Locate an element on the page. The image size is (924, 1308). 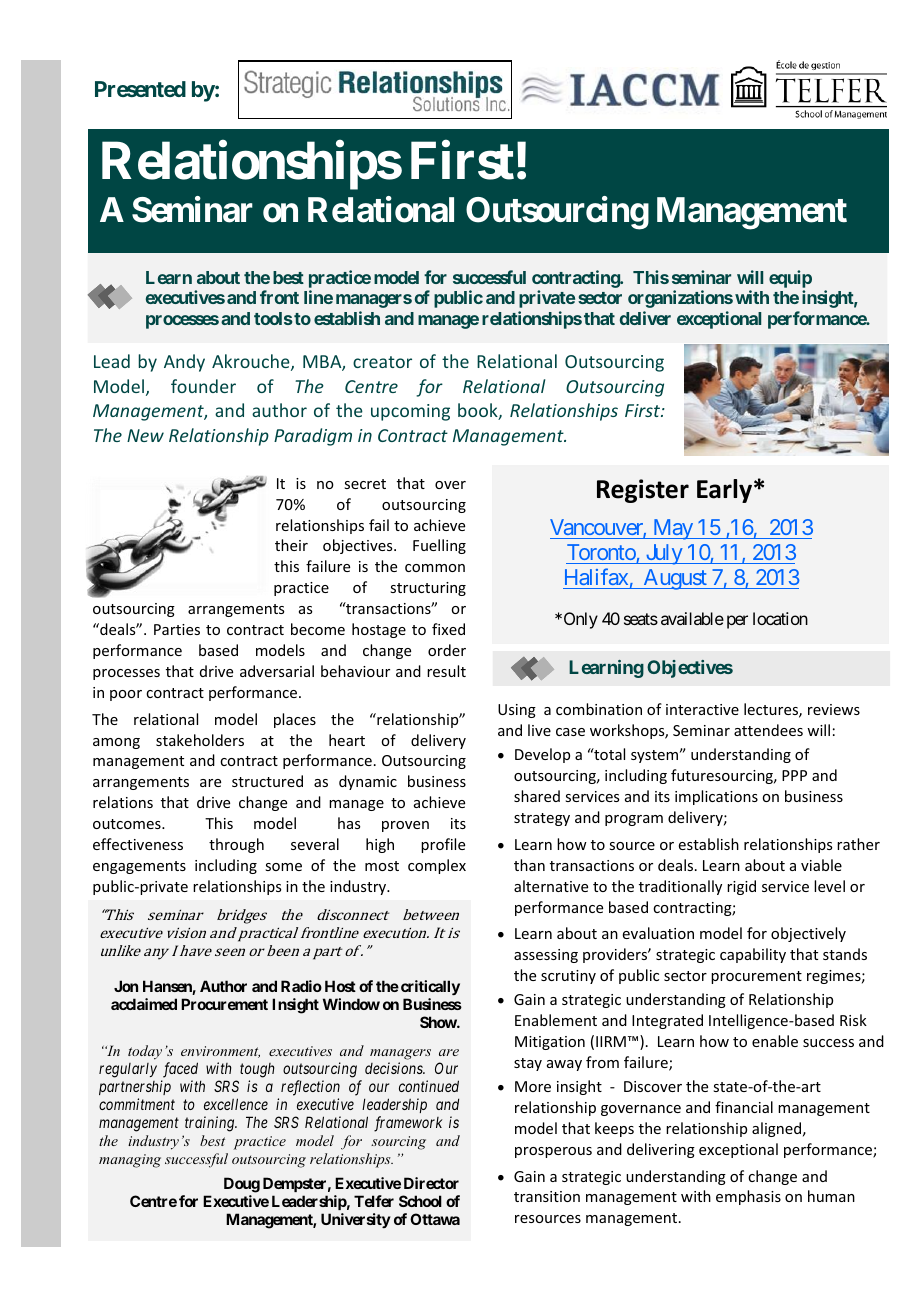
through is located at coordinates (236, 845).
